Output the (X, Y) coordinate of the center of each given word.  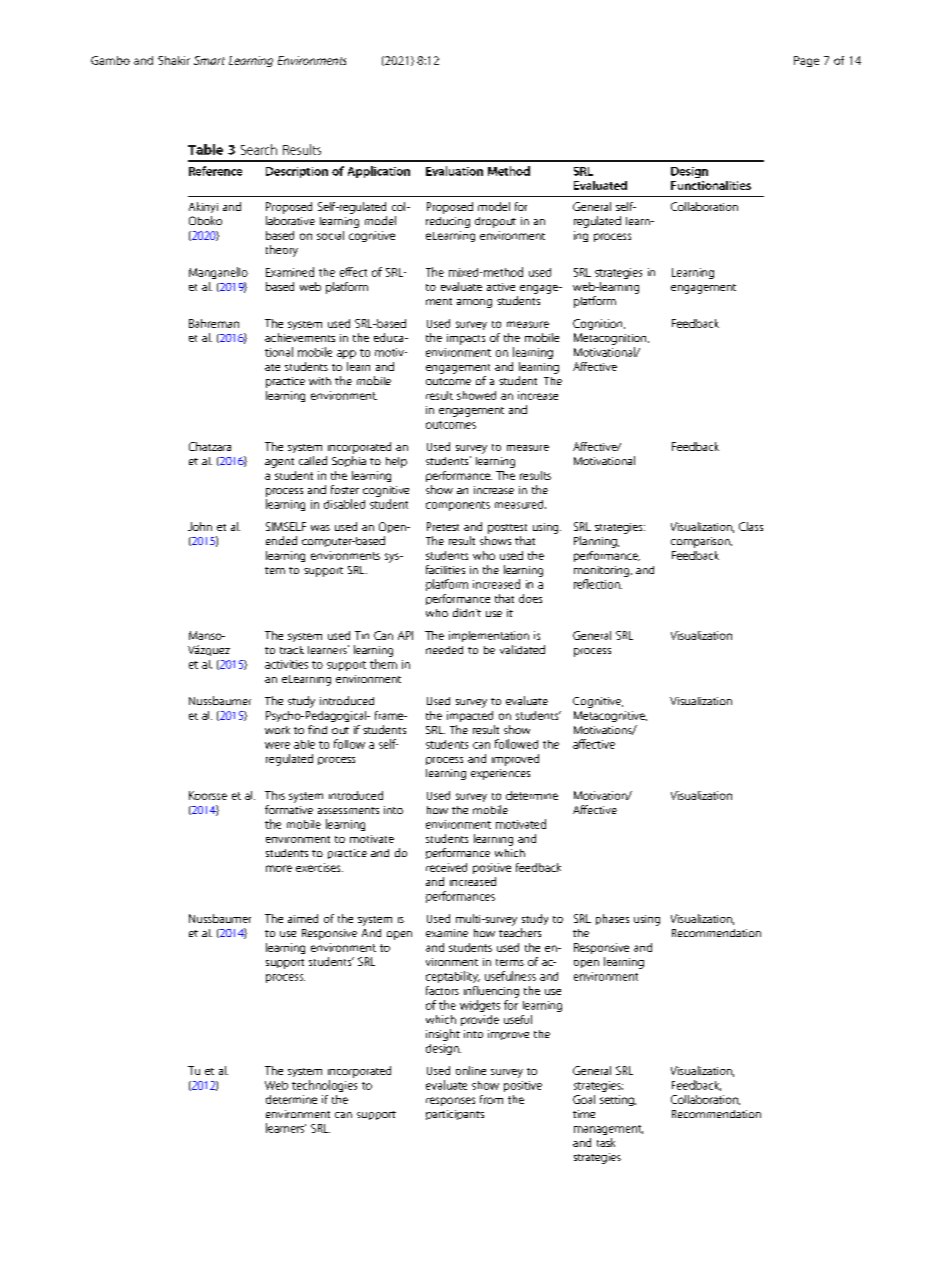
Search (259, 149)
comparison (701, 542)
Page (806, 61)
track (292, 650)
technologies (324, 1086)
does (530, 598)
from (491, 1099)
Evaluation (454, 171)
